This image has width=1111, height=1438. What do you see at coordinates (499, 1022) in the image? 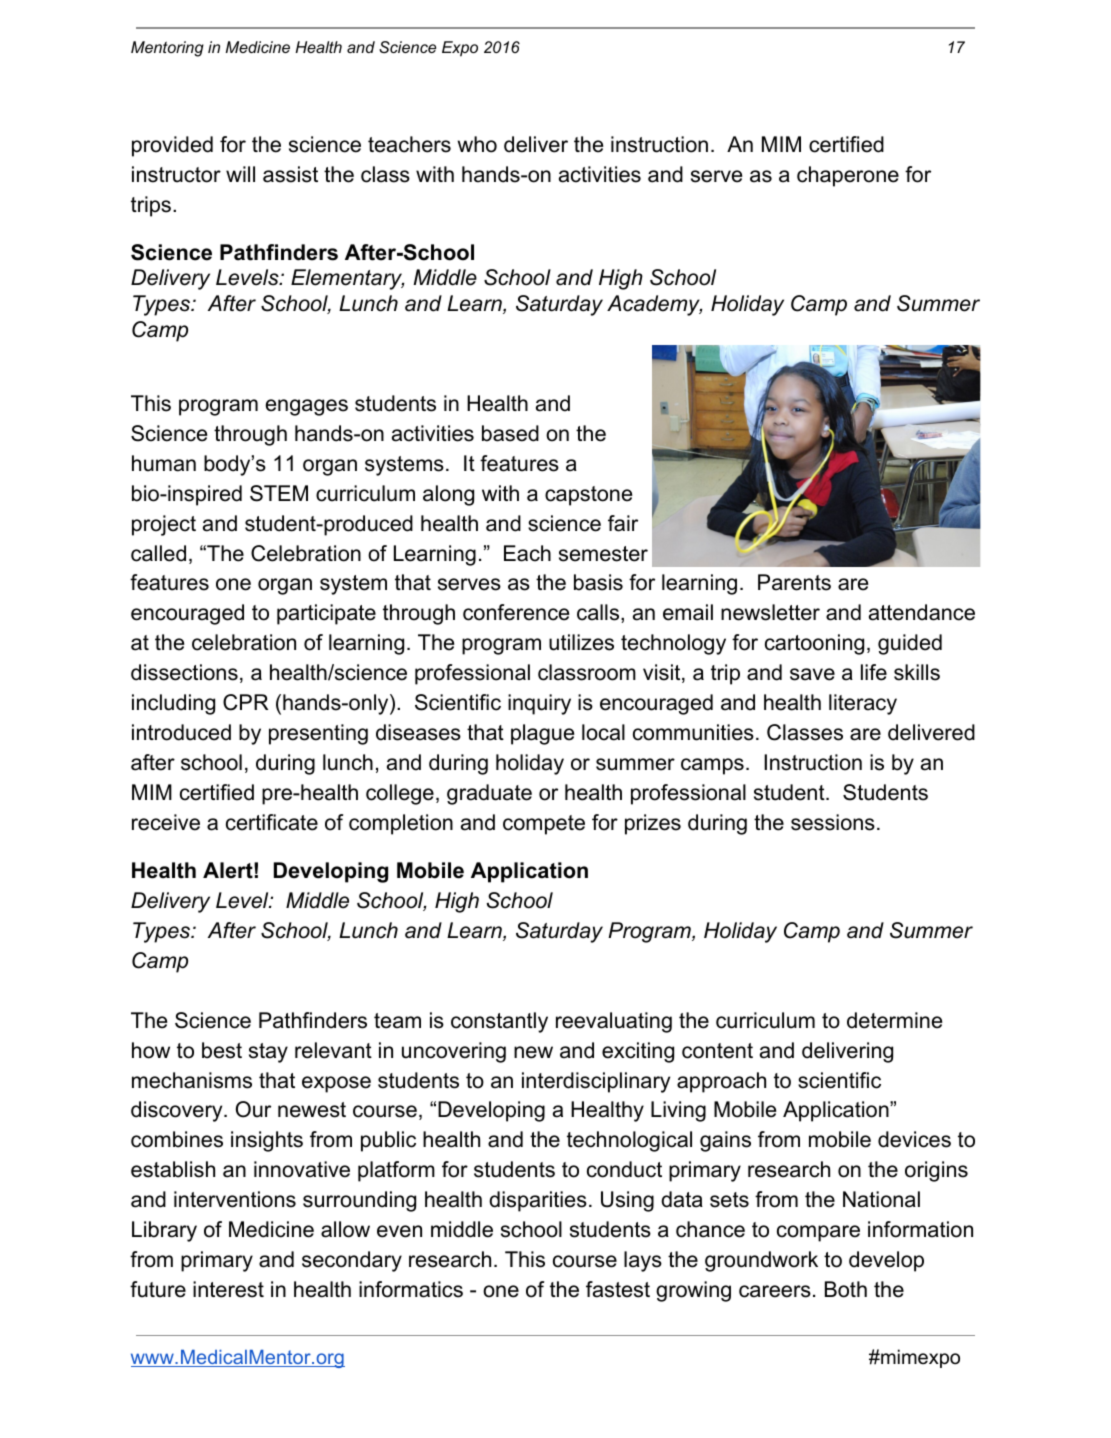
I see `constantly` at bounding box center [499, 1022].
